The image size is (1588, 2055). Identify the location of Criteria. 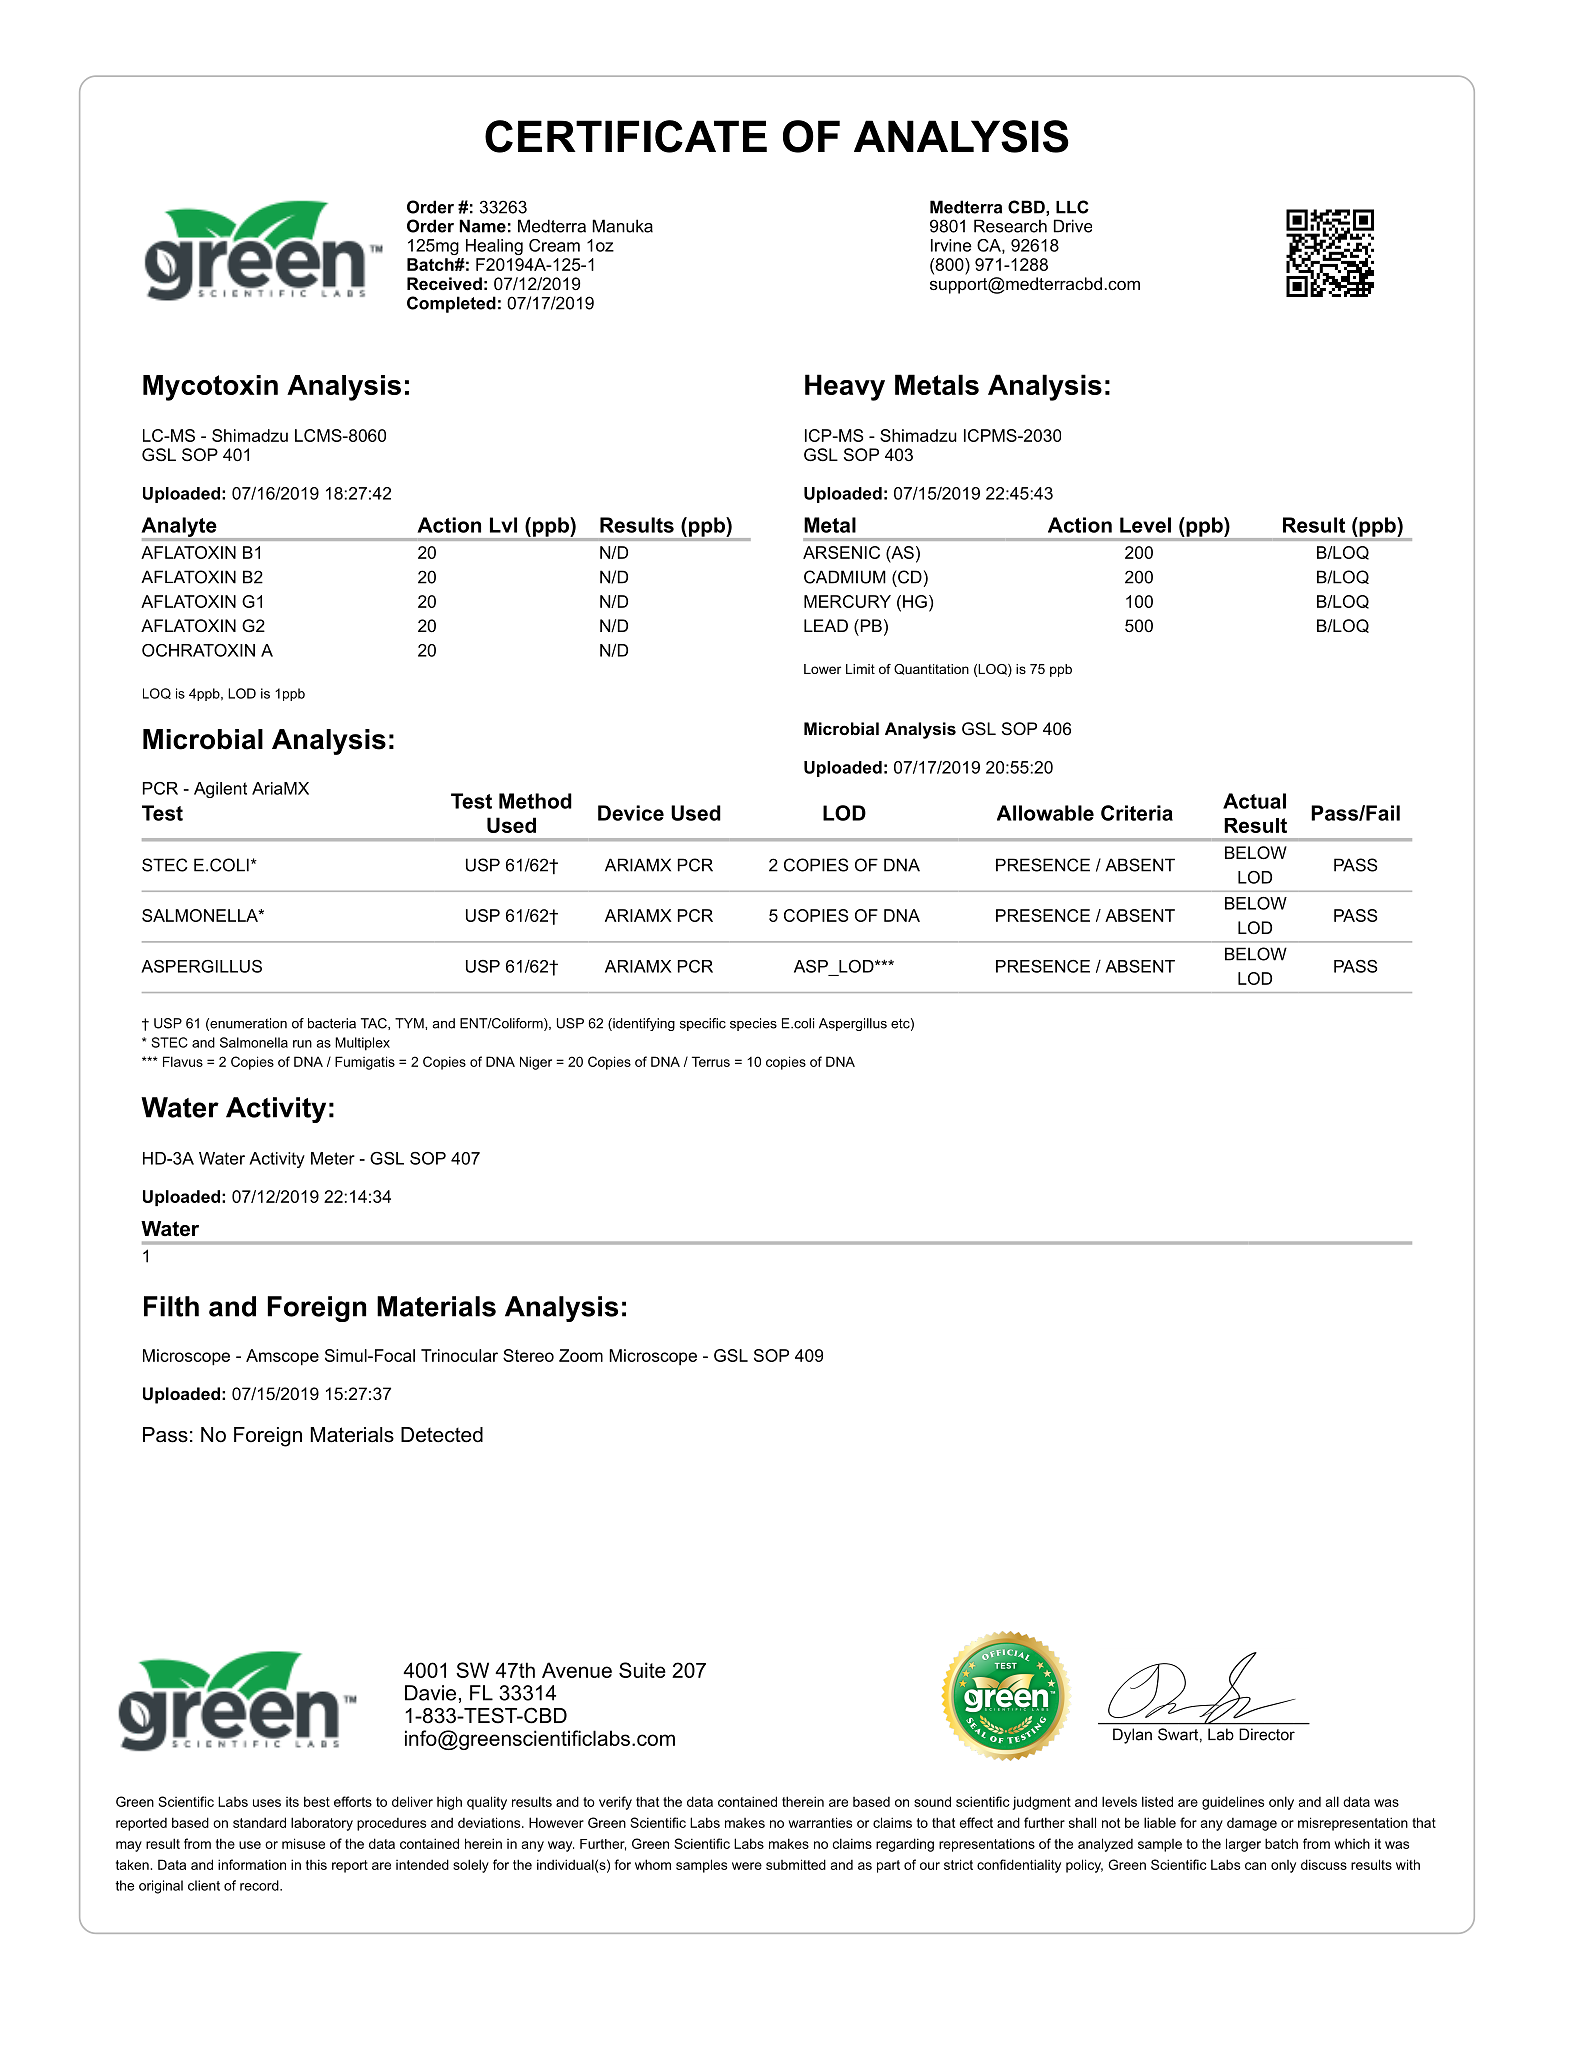
(1137, 813).
